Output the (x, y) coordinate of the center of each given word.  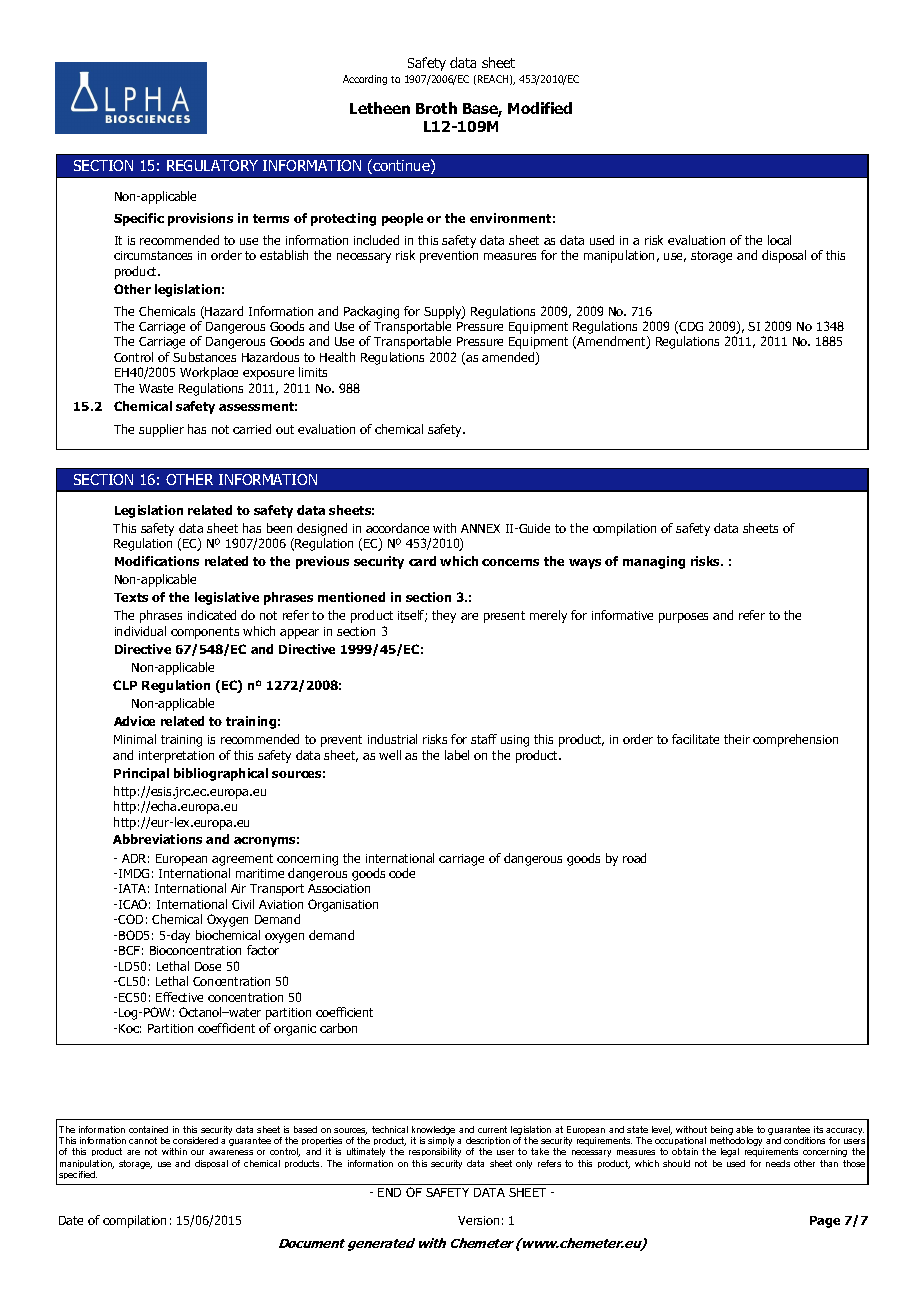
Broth (436, 108)
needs (778, 1163)
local (779, 240)
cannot (143, 1140)
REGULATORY (212, 165)
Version (478, 1220)
